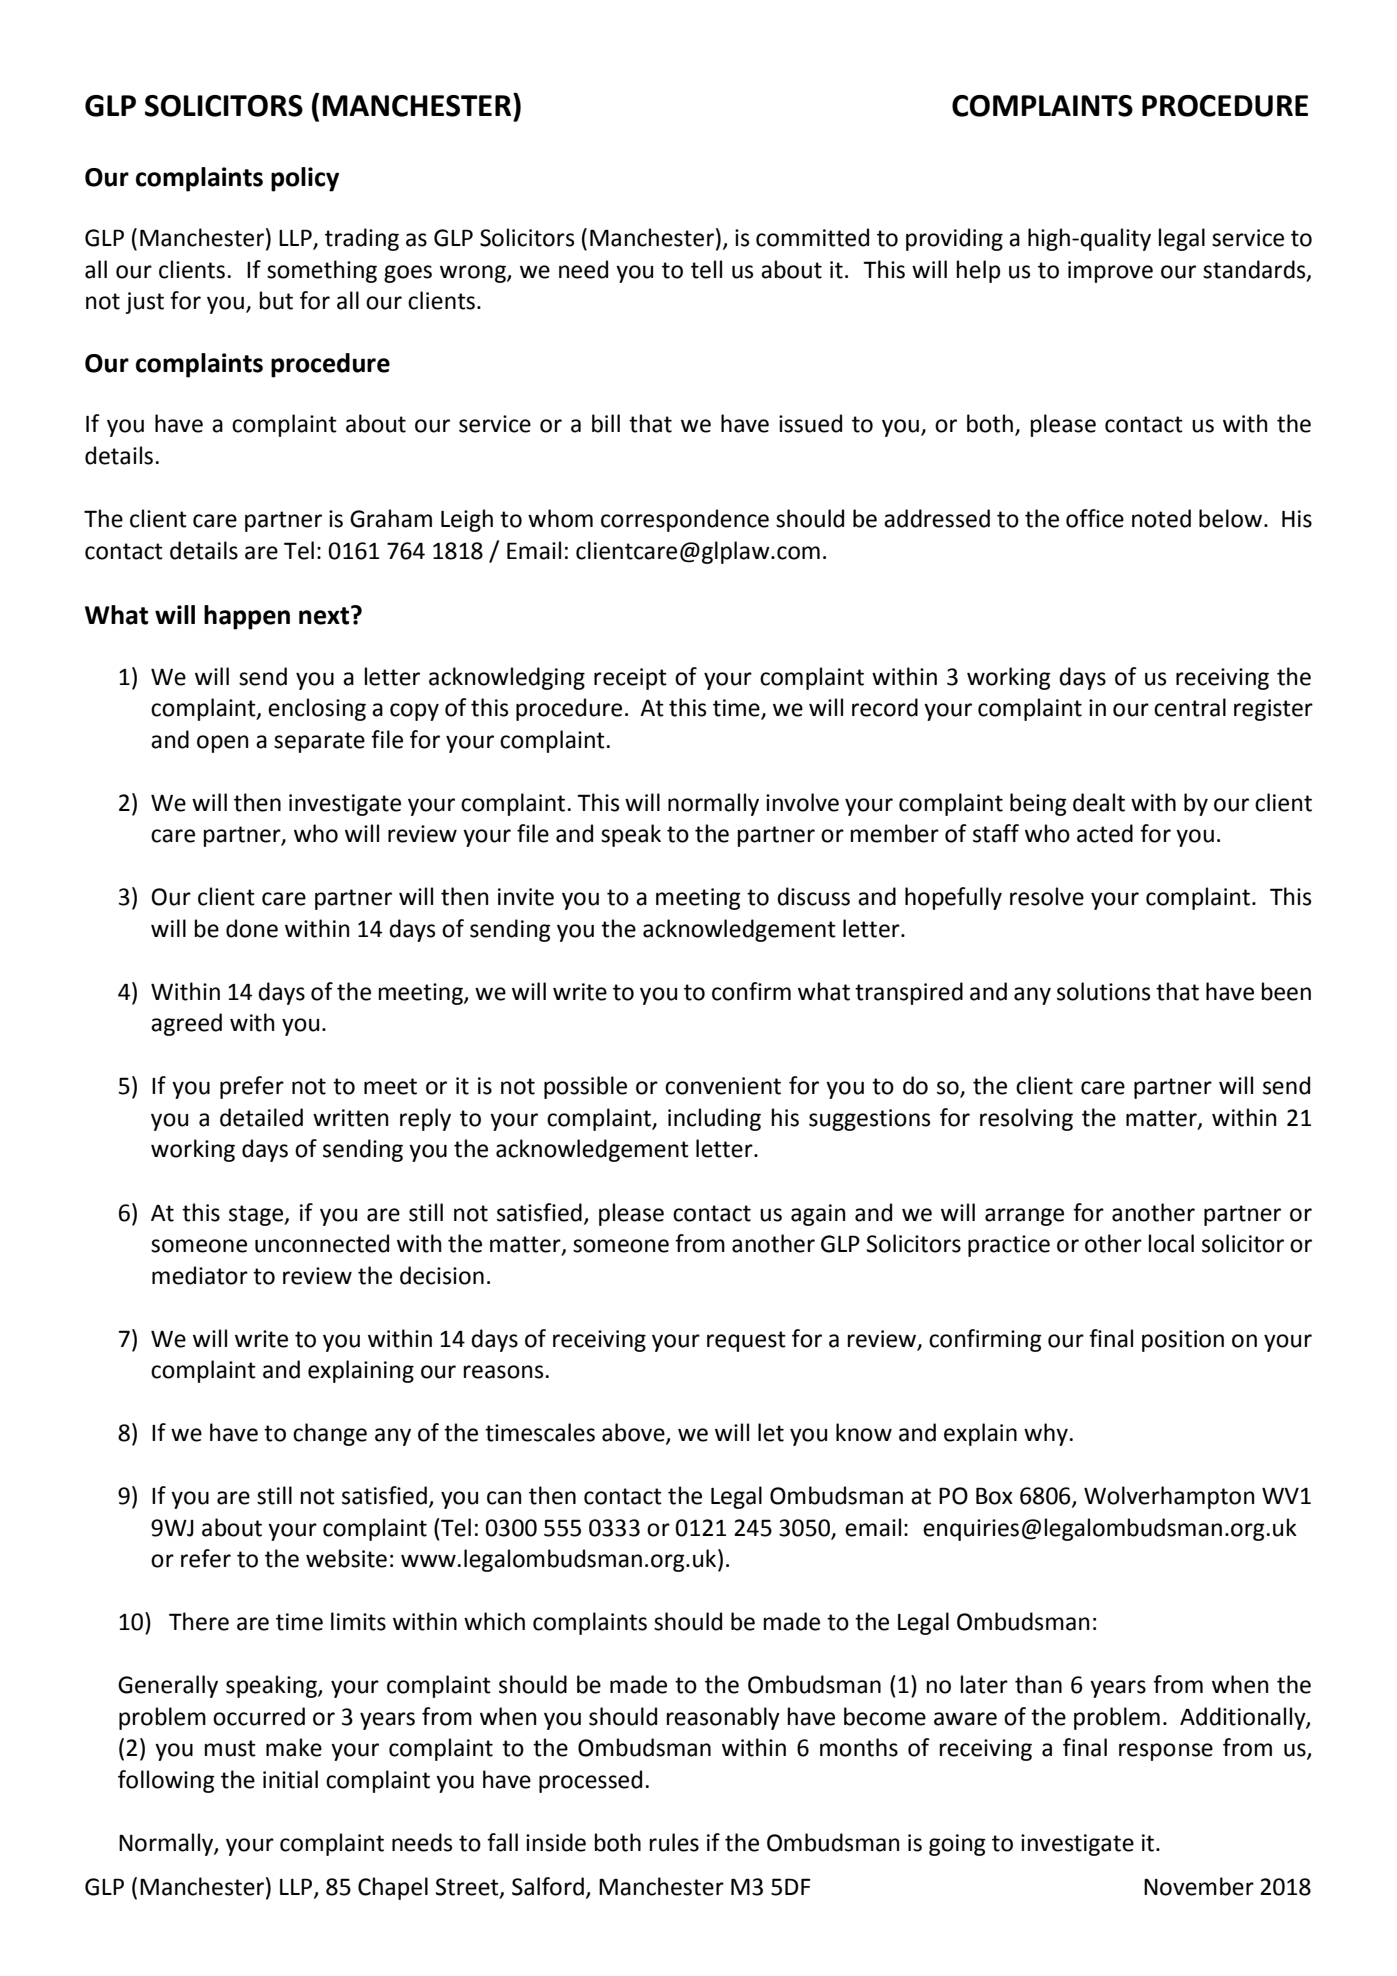 The width and height of the image is (1397, 1976). Describe the element at coordinates (1183, 1341) in the image. I see `position` at that location.
